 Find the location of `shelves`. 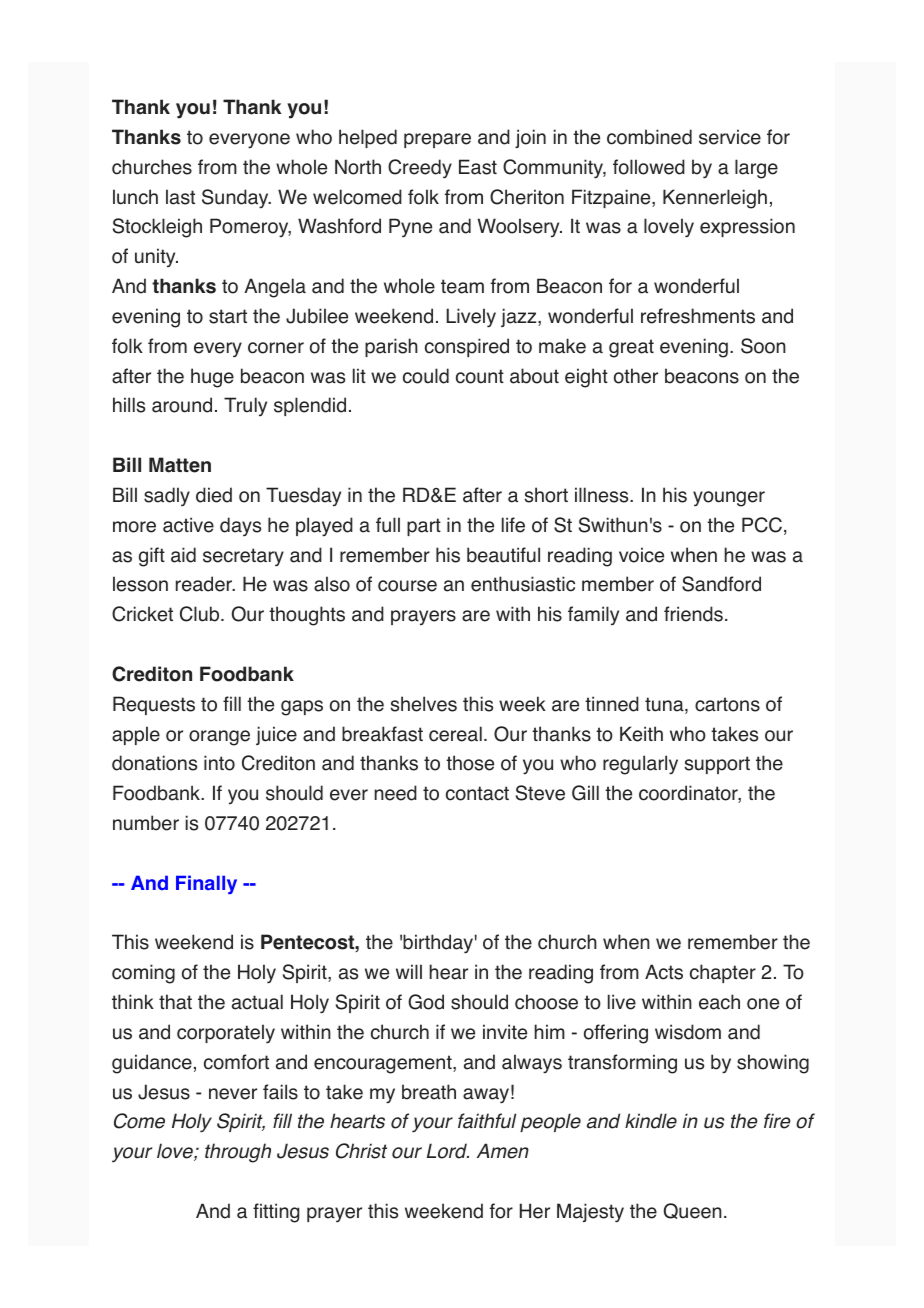

shelves is located at coordinates (424, 704).
